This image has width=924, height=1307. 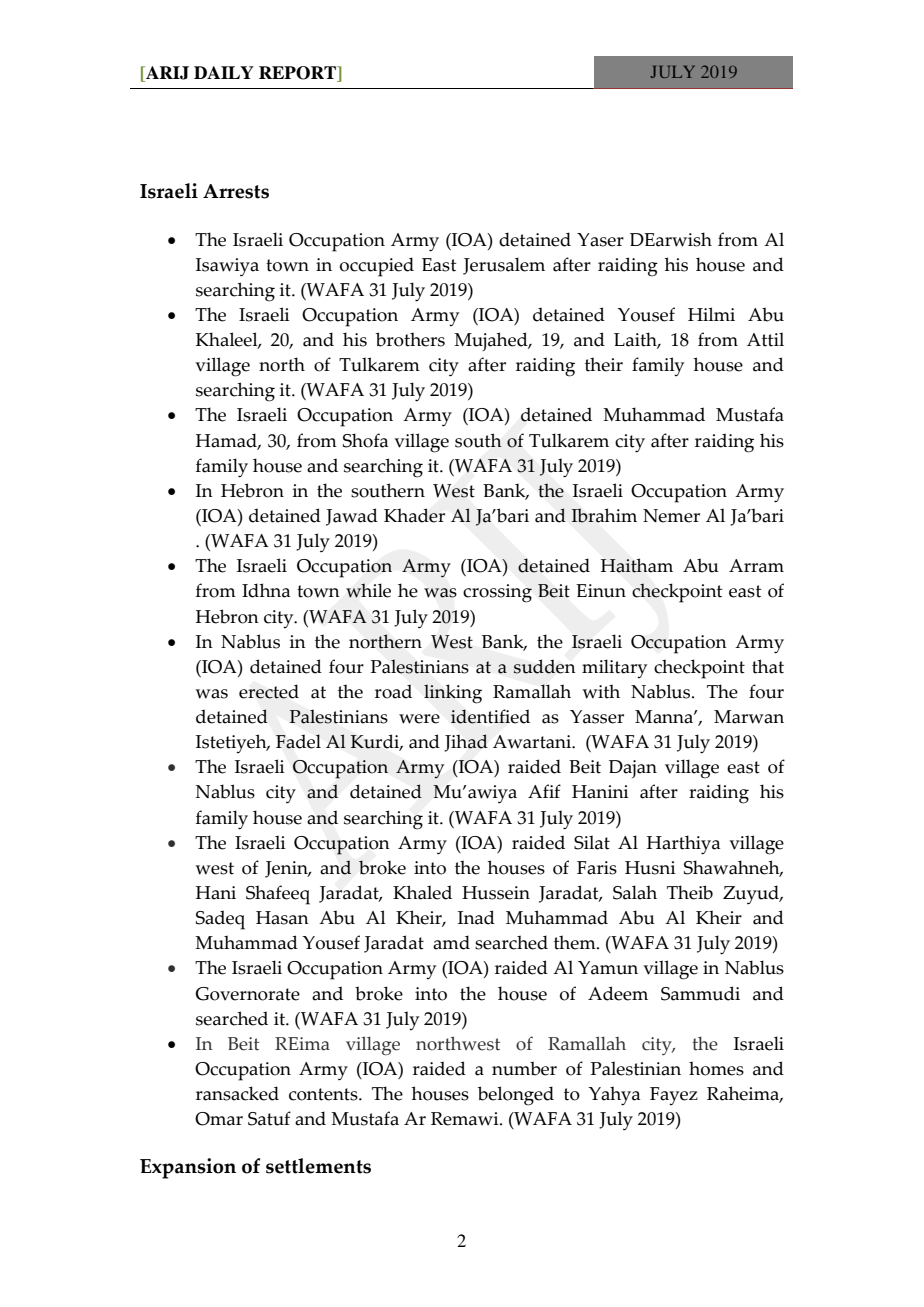 What do you see at coordinates (219, 1119) in the image?
I see `Omar` at bounding box center [219, 1119].
